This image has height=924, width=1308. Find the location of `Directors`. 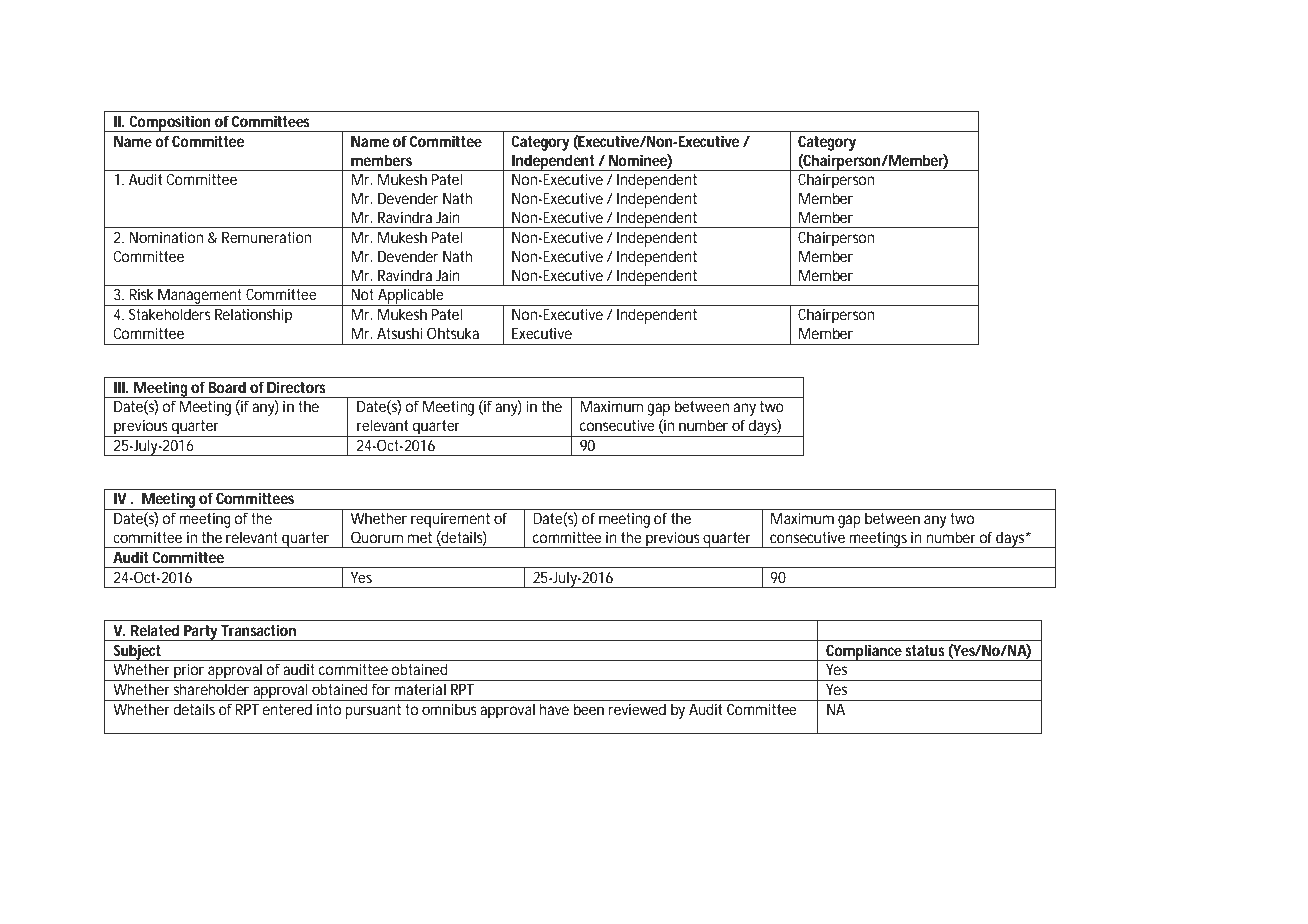

Directors is located at coordinates (296, 387).
